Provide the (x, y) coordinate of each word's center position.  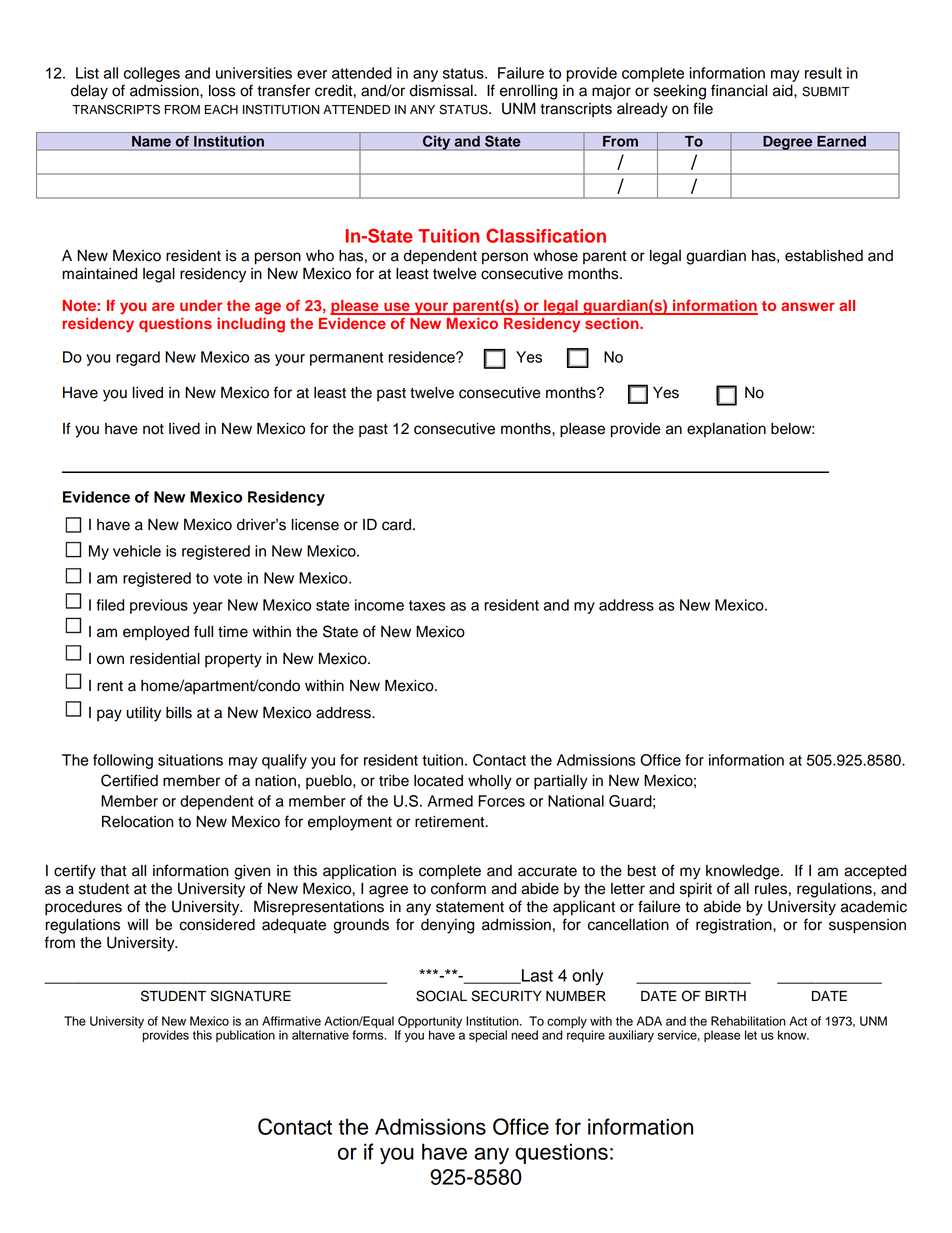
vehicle (137, 551)
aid (784, 91)
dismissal (442, 91)
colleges (152, 74)
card (398, 525)
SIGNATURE (250, 996)
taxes (427, 605)
